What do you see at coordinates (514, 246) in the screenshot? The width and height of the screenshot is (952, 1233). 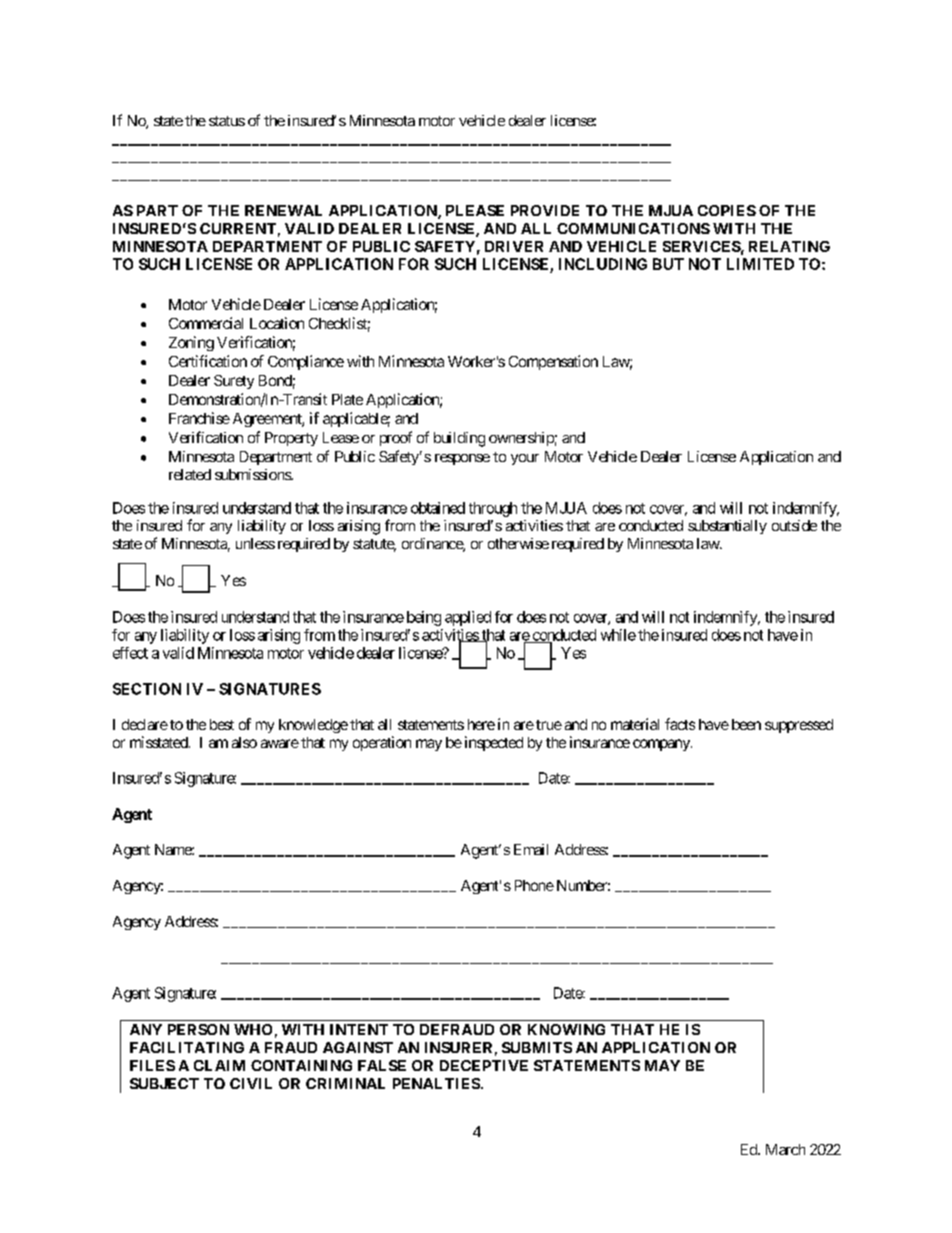 I see `DRIVER` at bounding box center [514, 246].
